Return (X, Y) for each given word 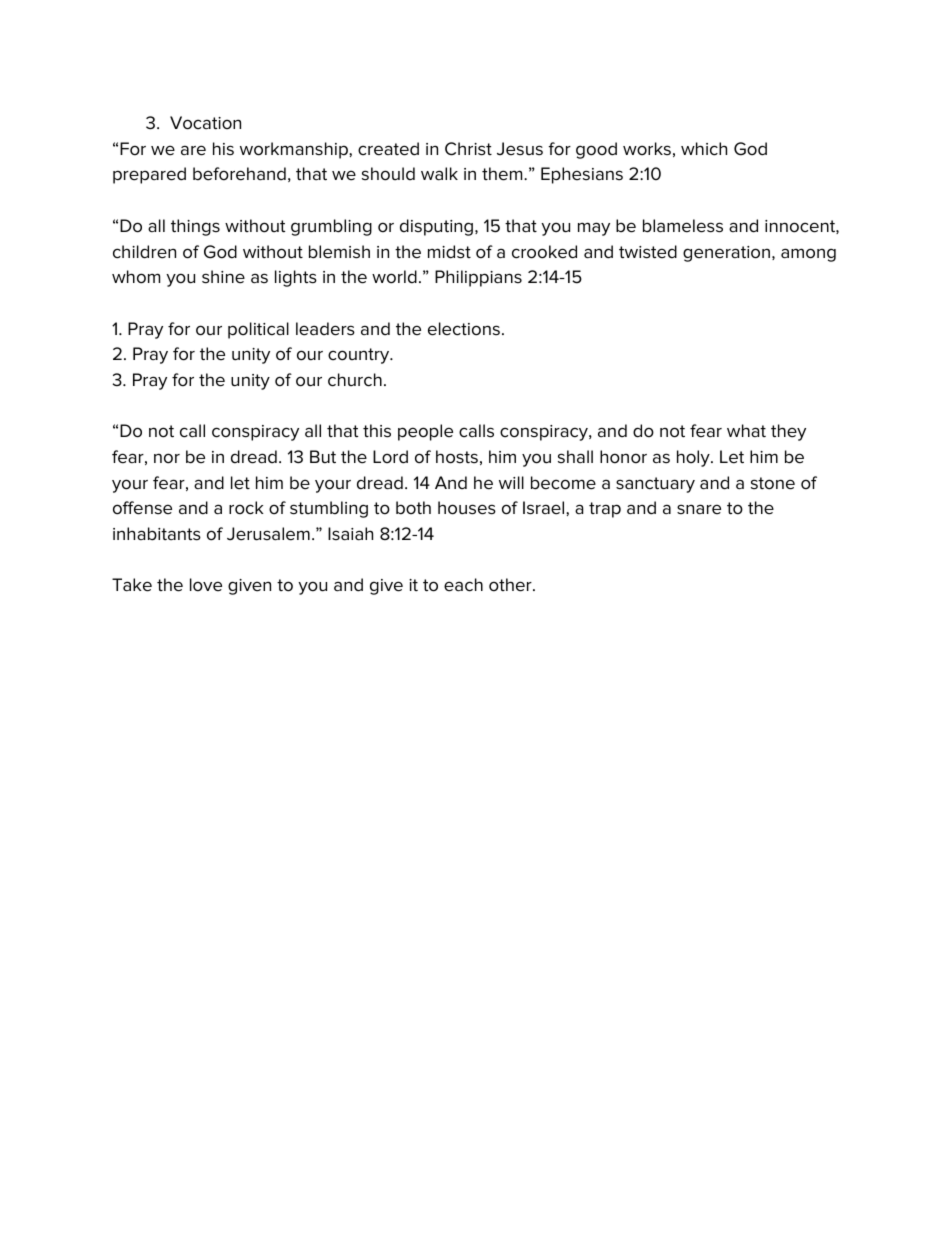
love (206, 585)
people (425, 432)
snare (699, 509)
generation (728, 254)
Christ (468, 149)
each (463, 585)
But (323, 457)
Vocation (205, 123)
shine (223, 277)
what (746, 430)
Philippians (478, 278)
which (704, 149)
